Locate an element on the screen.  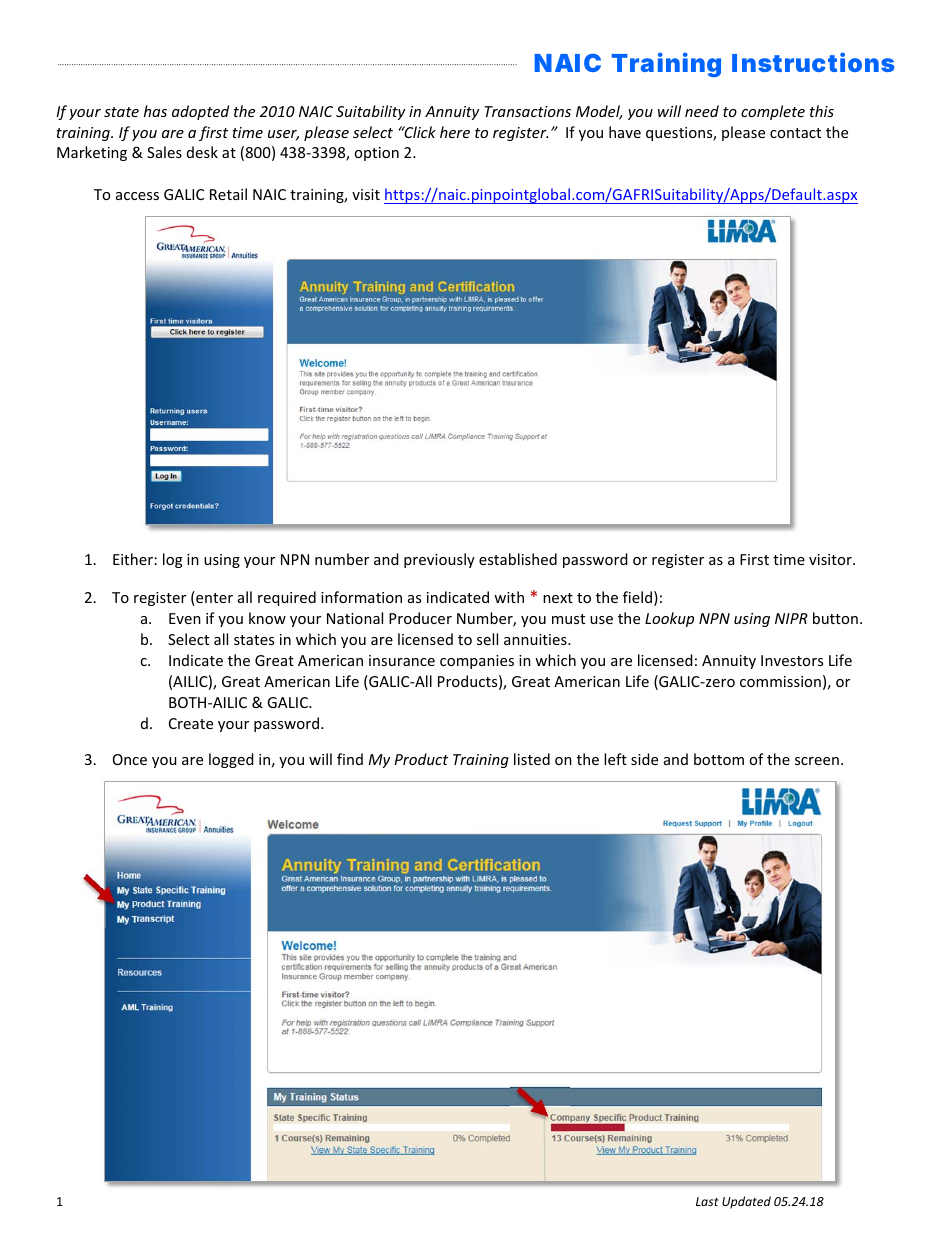
Even is located at coordinates (185, 618).
